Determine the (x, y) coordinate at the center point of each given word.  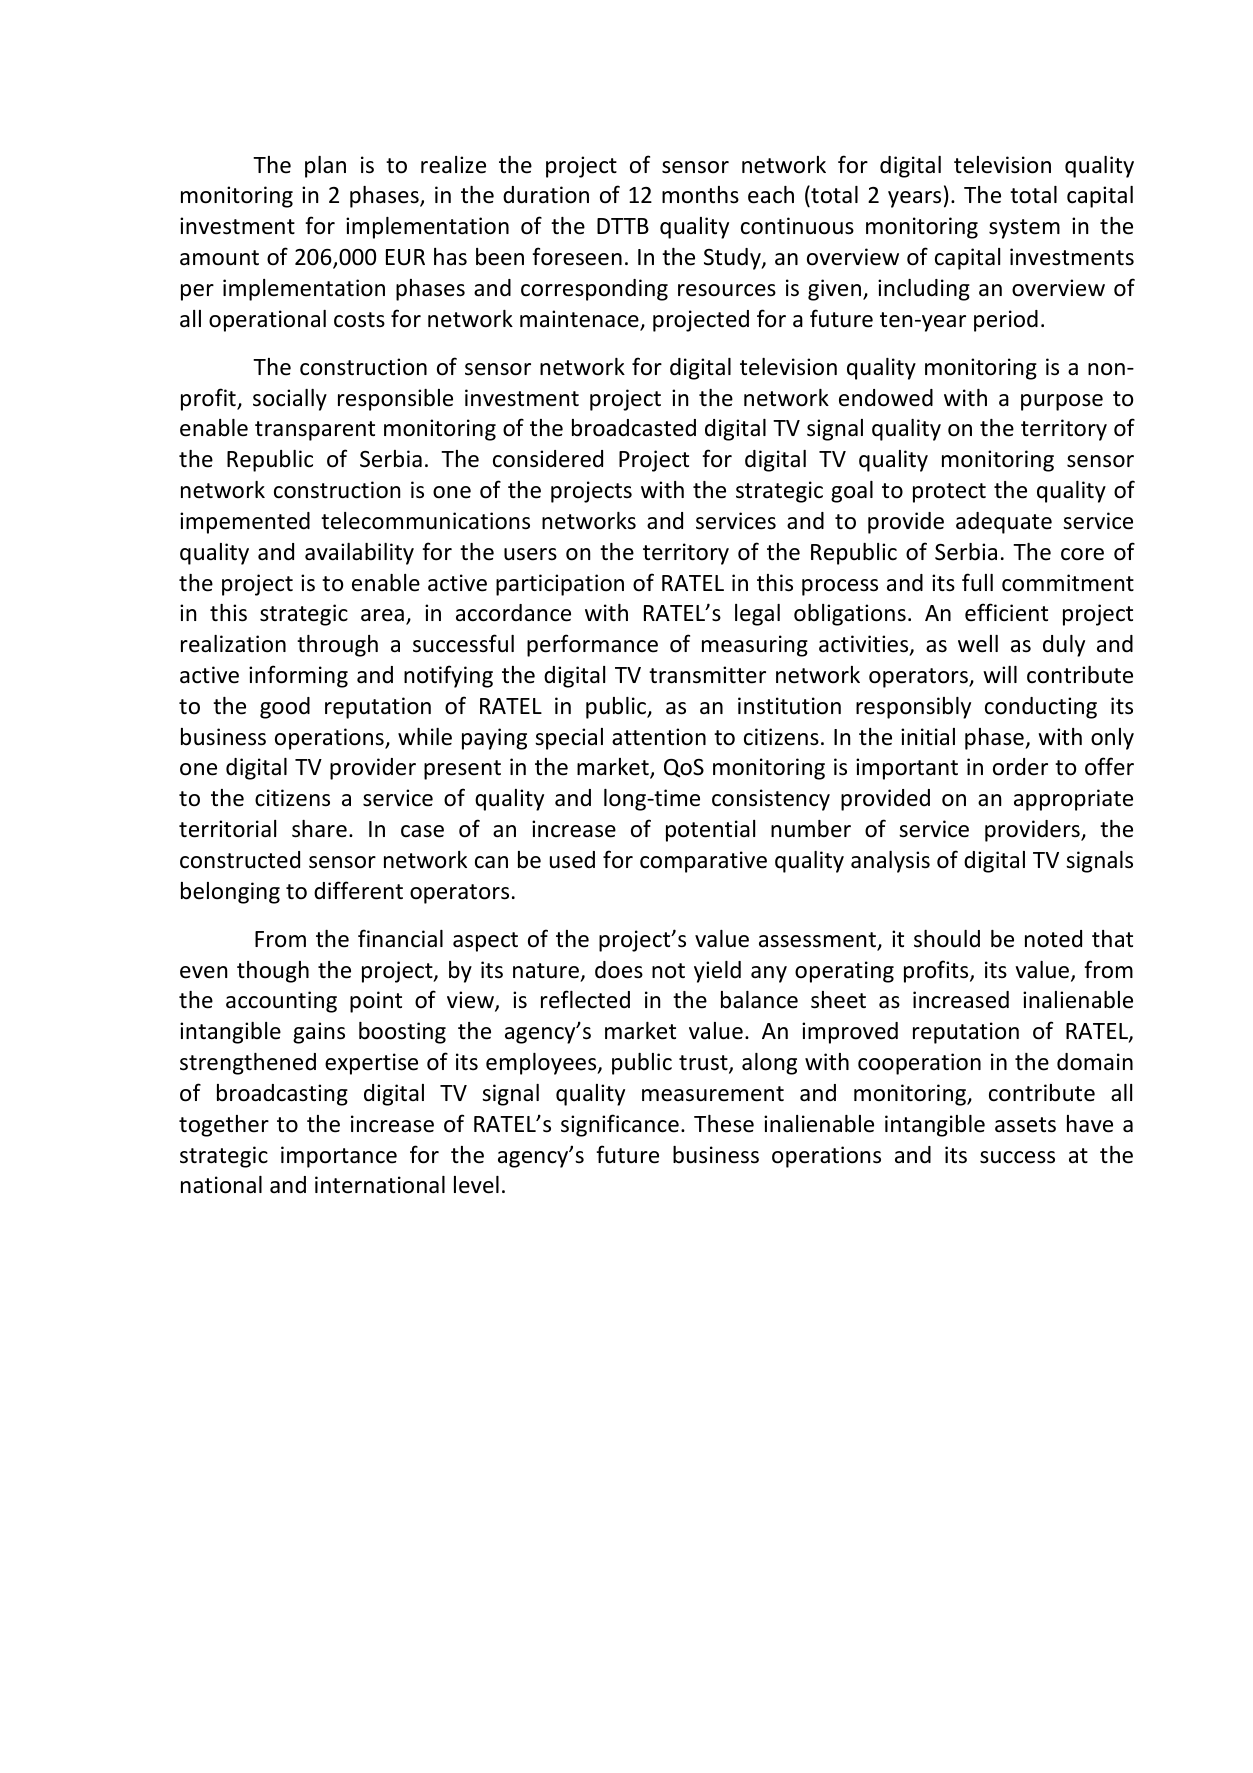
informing (298, 676)
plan (325, 167)
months (700, 195)
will (1000, 674)
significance (620, 1125)
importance (339, 1157)
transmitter (707, 675)
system (1024, 229)
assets (1025, 1125)
